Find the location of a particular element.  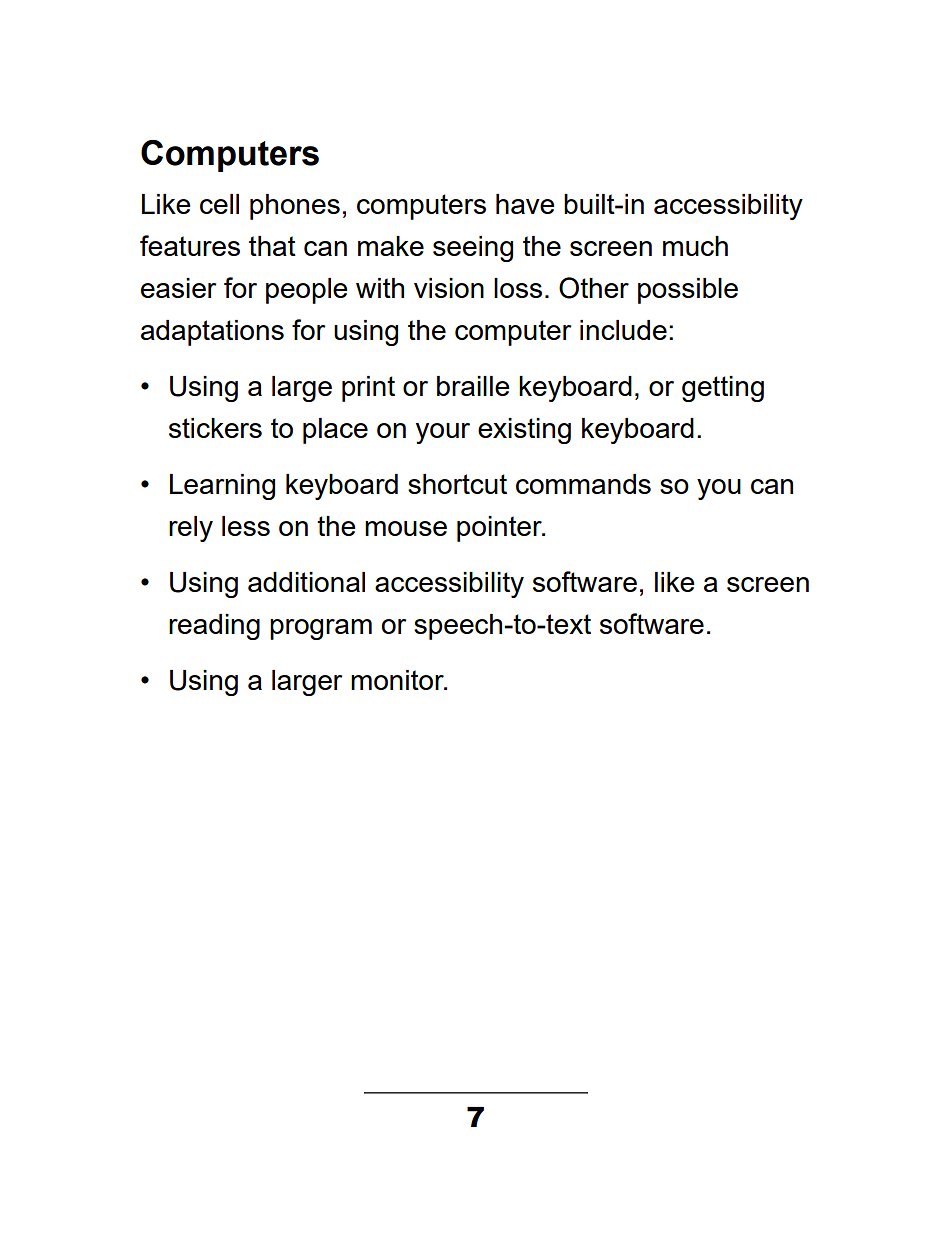

your is located at coordinates (443, 433).
